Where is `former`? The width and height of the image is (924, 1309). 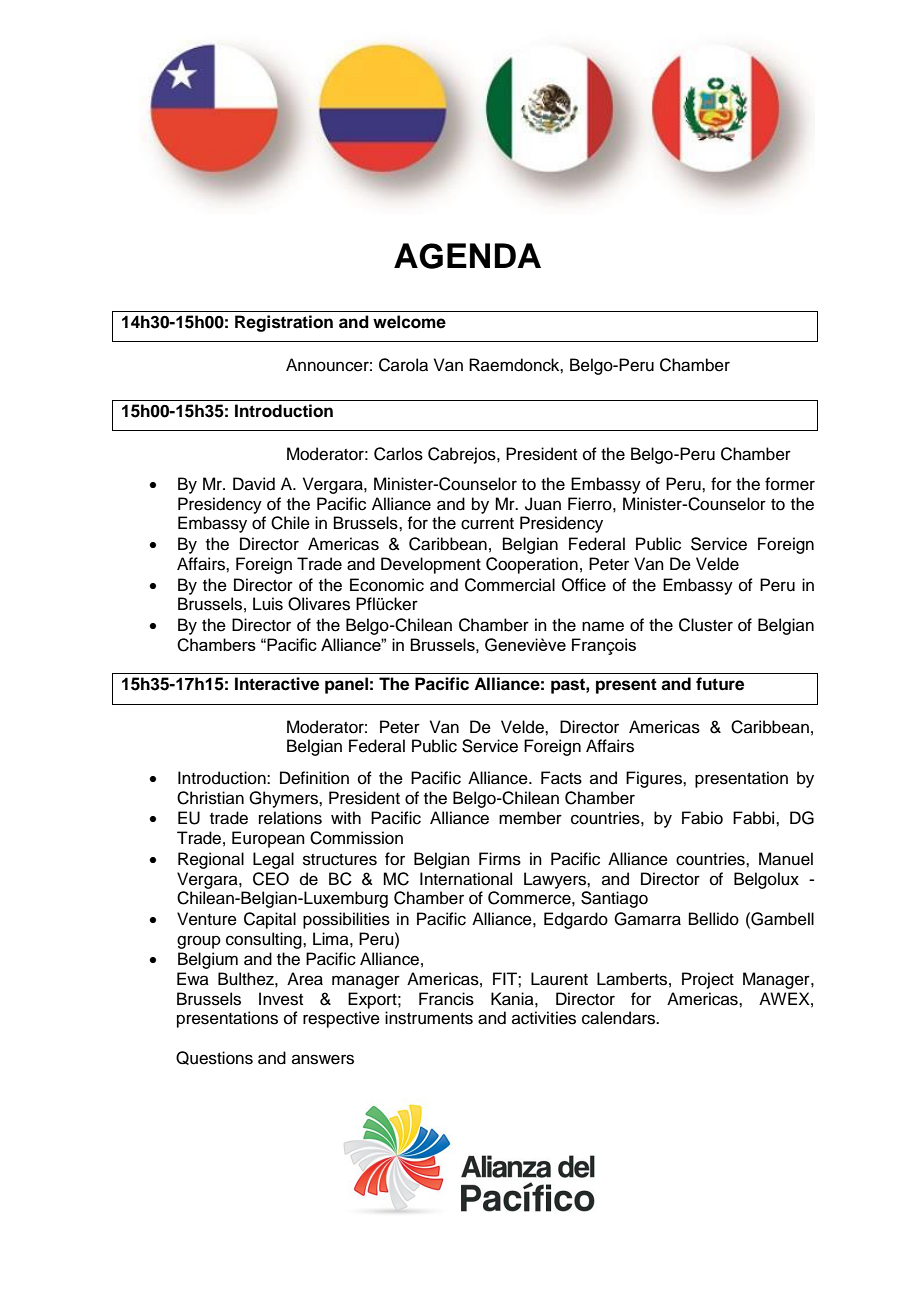
former is located at coordinates (790, 484).
